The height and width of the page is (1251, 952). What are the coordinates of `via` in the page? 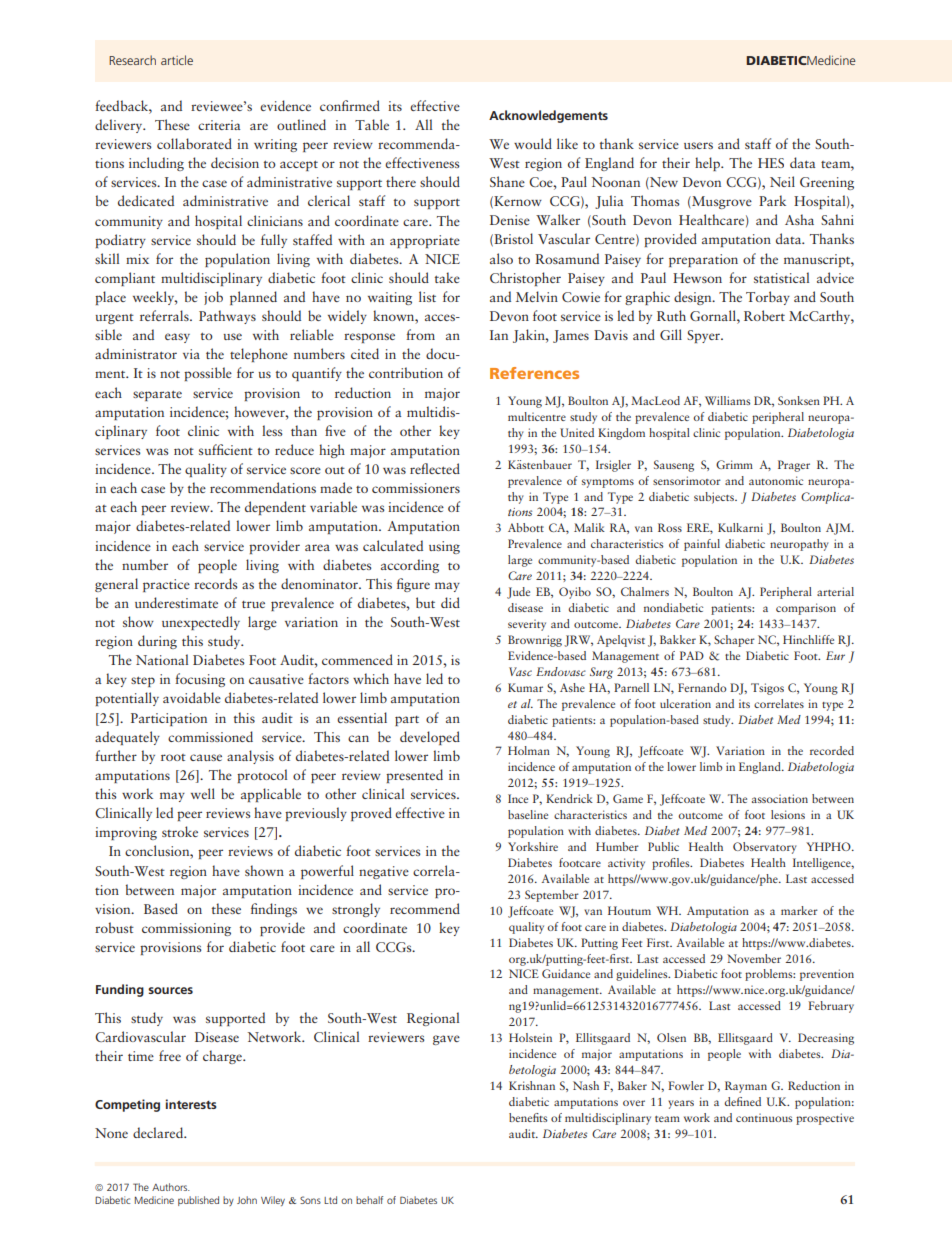 It's located at (191, 354).
